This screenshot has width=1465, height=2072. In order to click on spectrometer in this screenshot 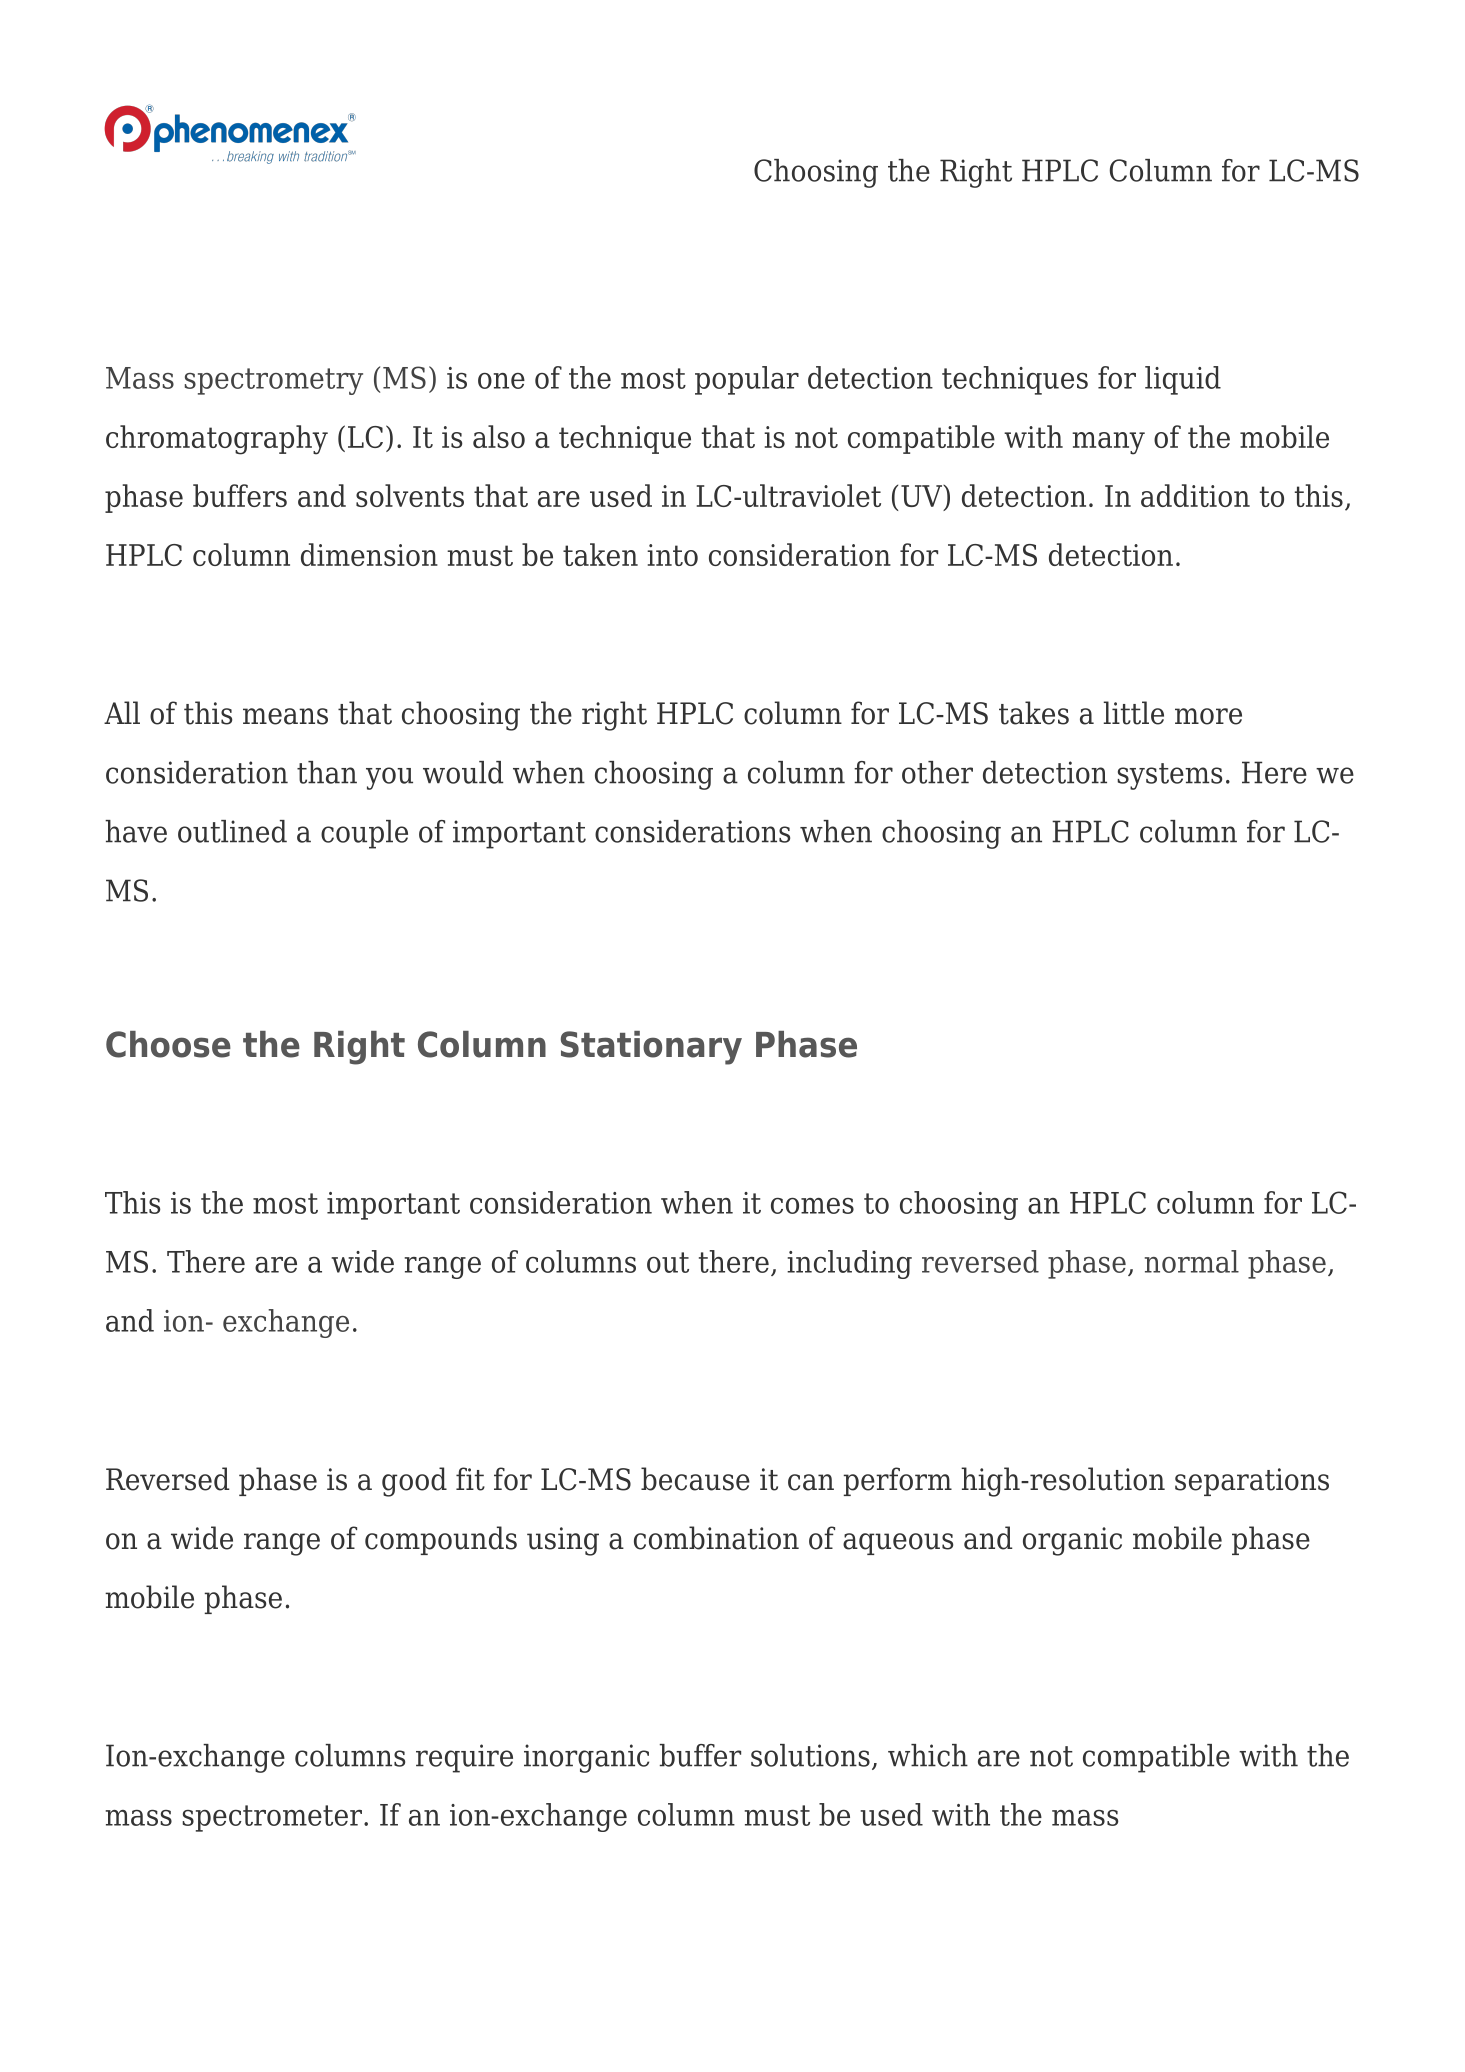, I will do `click(272, 1818)`.
